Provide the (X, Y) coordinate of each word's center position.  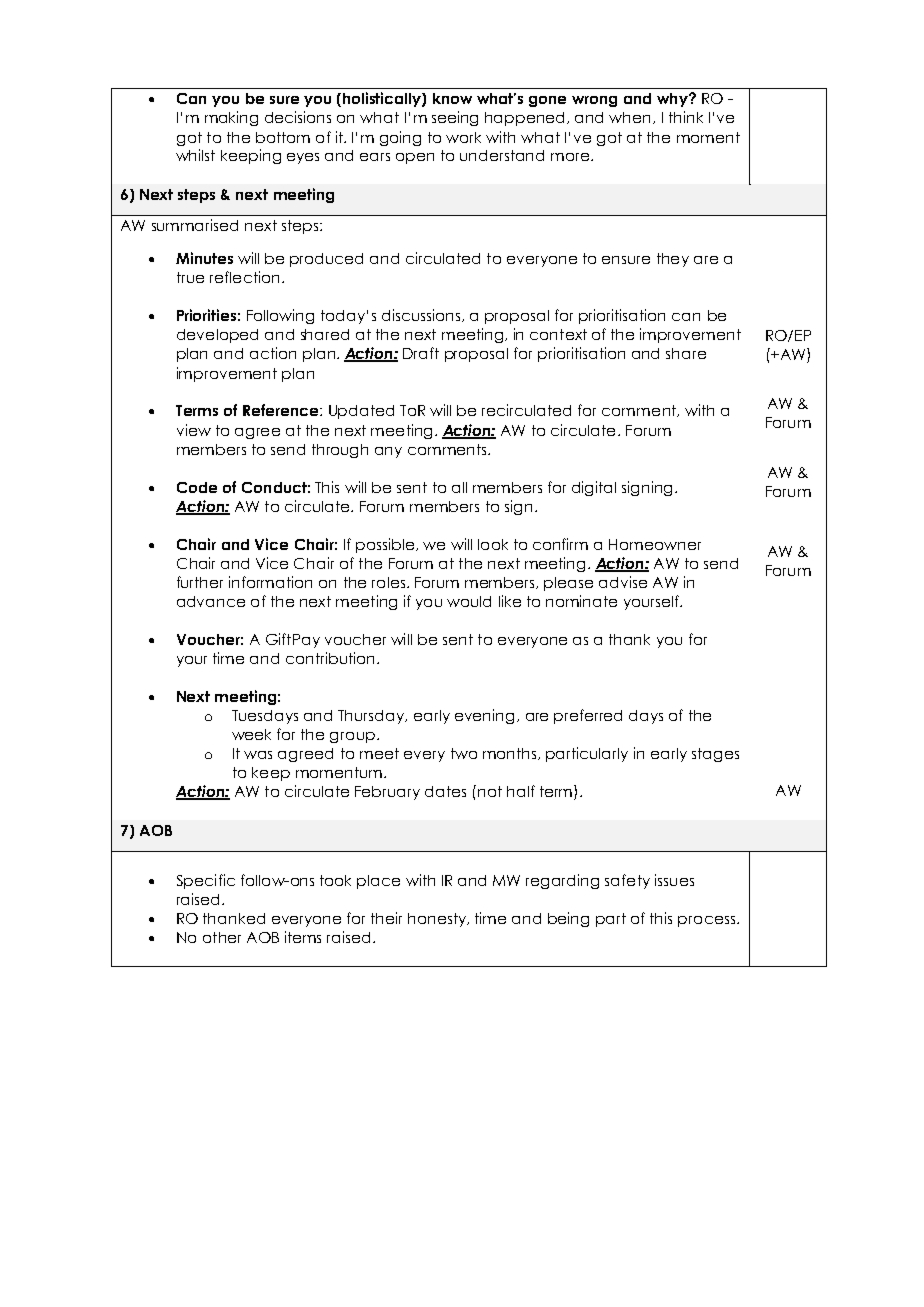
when (629, 117)
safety (627, 881)
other (222, 937)
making (231, 118)
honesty (438, 920)
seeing (455, 118)
